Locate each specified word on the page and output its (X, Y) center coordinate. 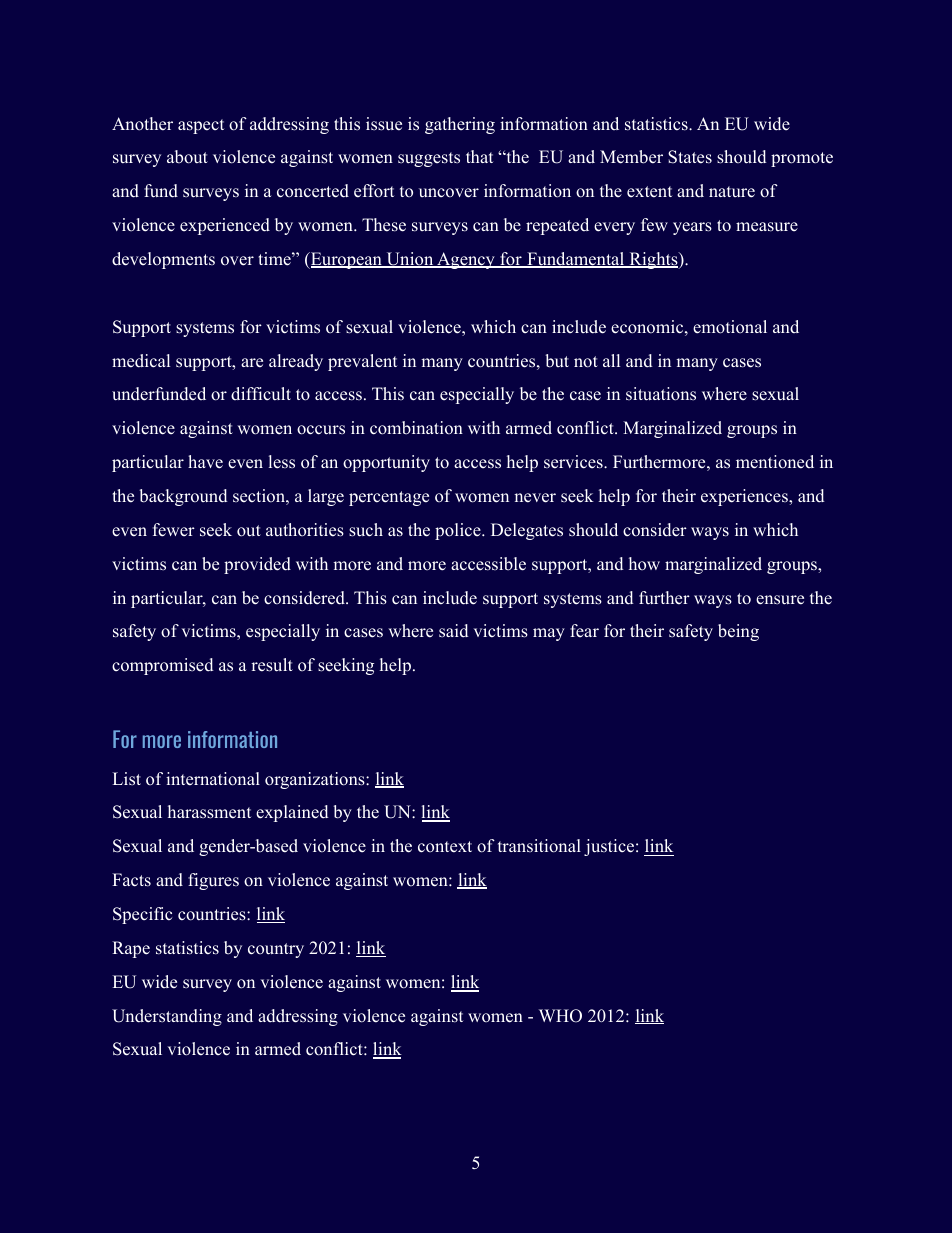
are (252, 363)
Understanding (167, 1017)
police (459, 531)
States (690, 157)
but (557, 361)
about (187, 157)
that (479, 156)
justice (609, 847)
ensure (780, 600)
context (445, 847)
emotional (730, 327)
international (213, 779)
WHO (560, 1016)
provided (257, 565)
